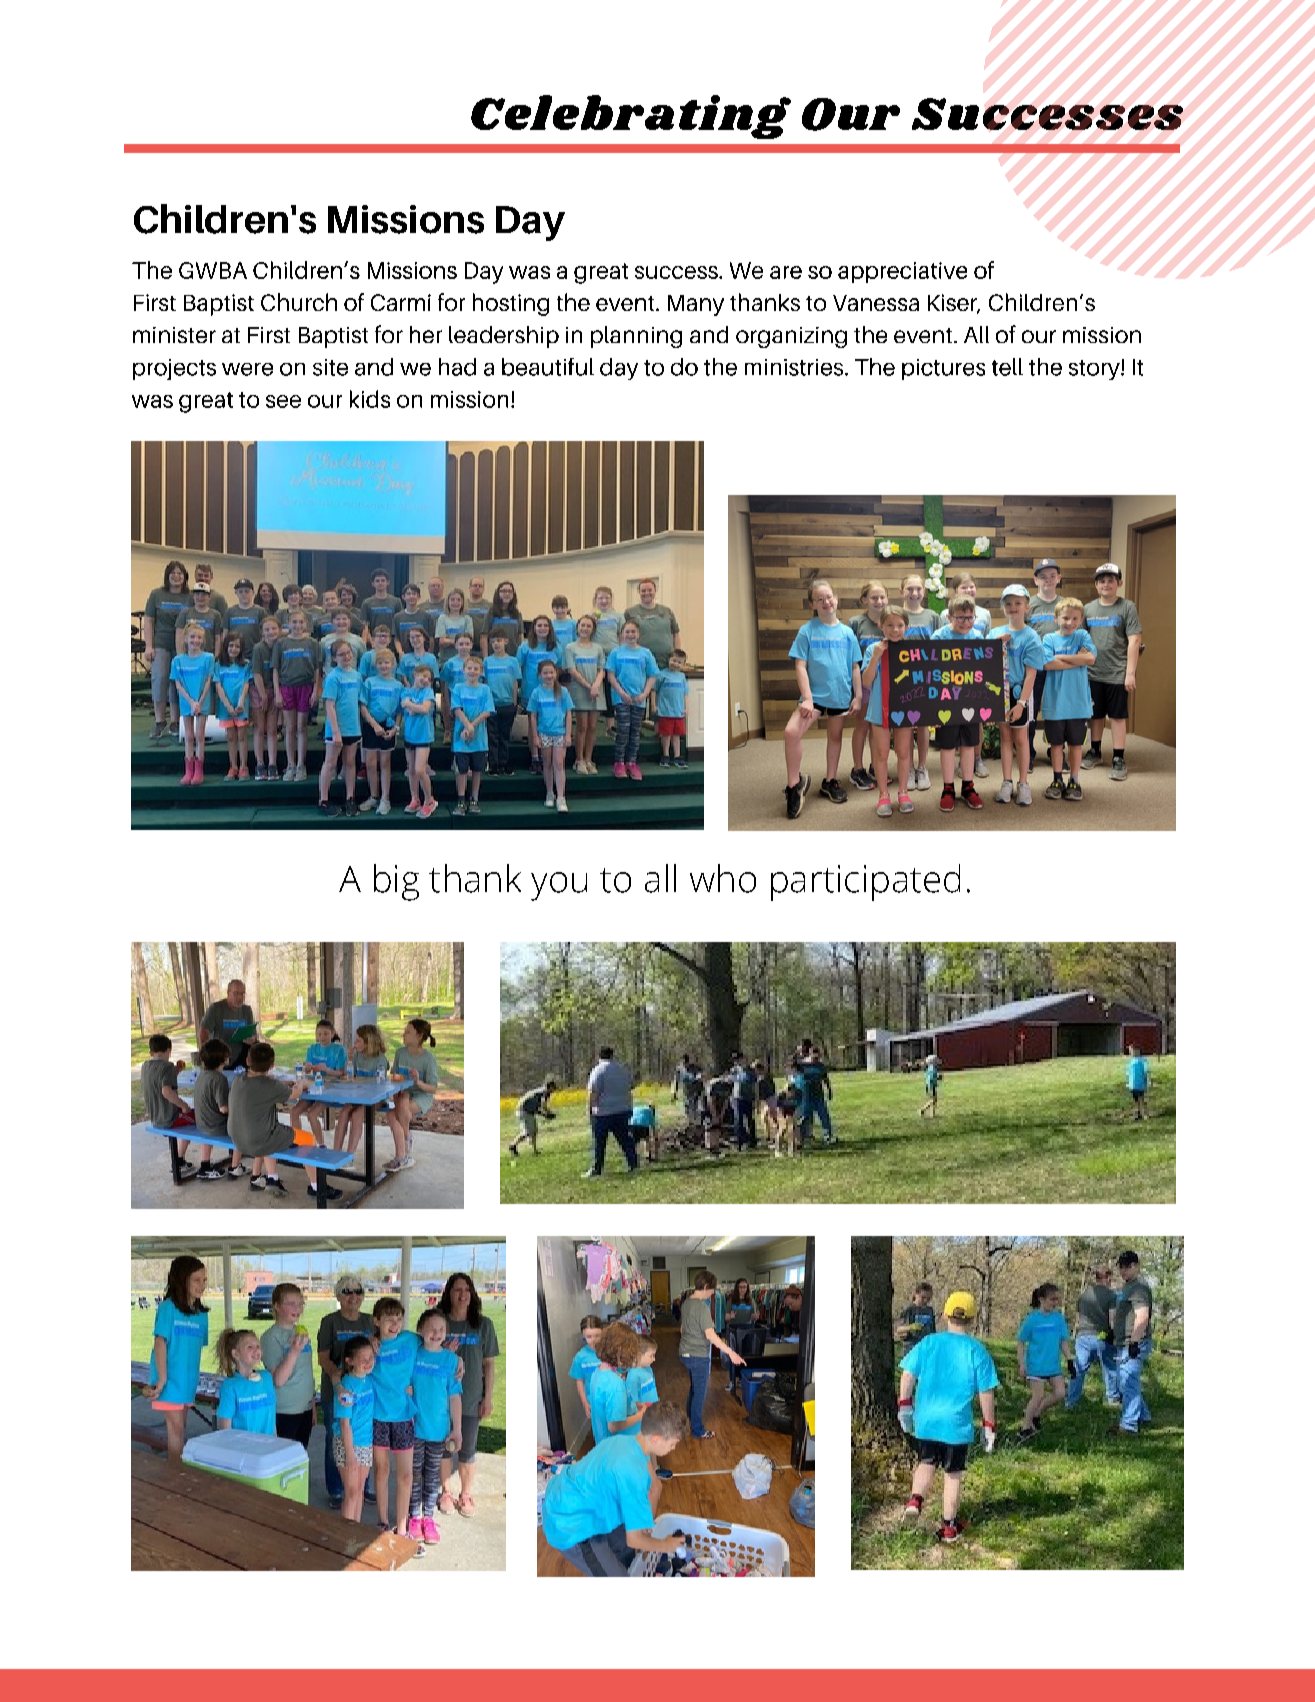  Describe the element at coordinates (370, 399) in the screenshot. I see `kids` at that location.
